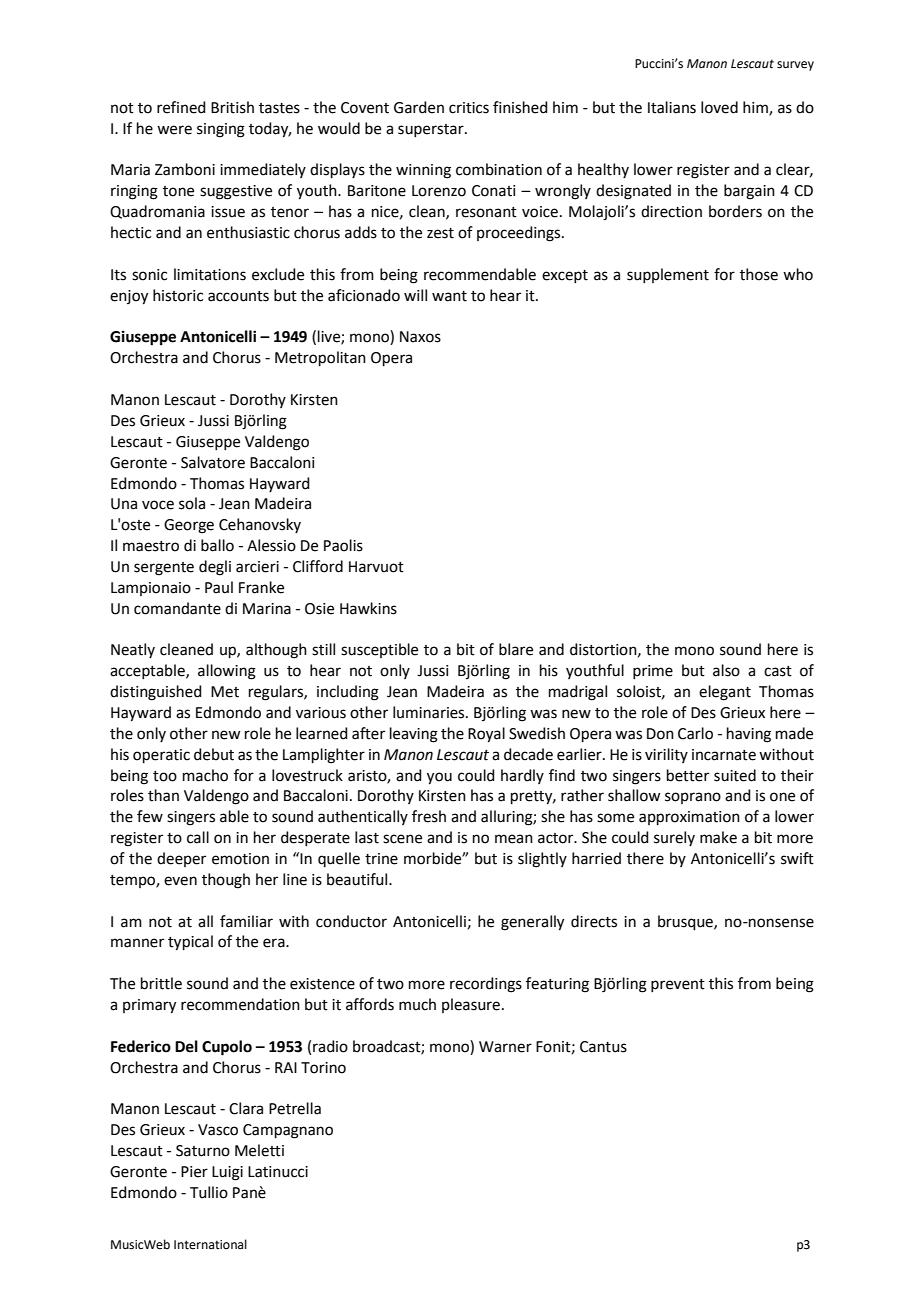 This screenshot has height=1308, width=924. What do you see at coordinates (210, 1244) in the screenshot?
I see `International` at bounding box center [210, 1244].
